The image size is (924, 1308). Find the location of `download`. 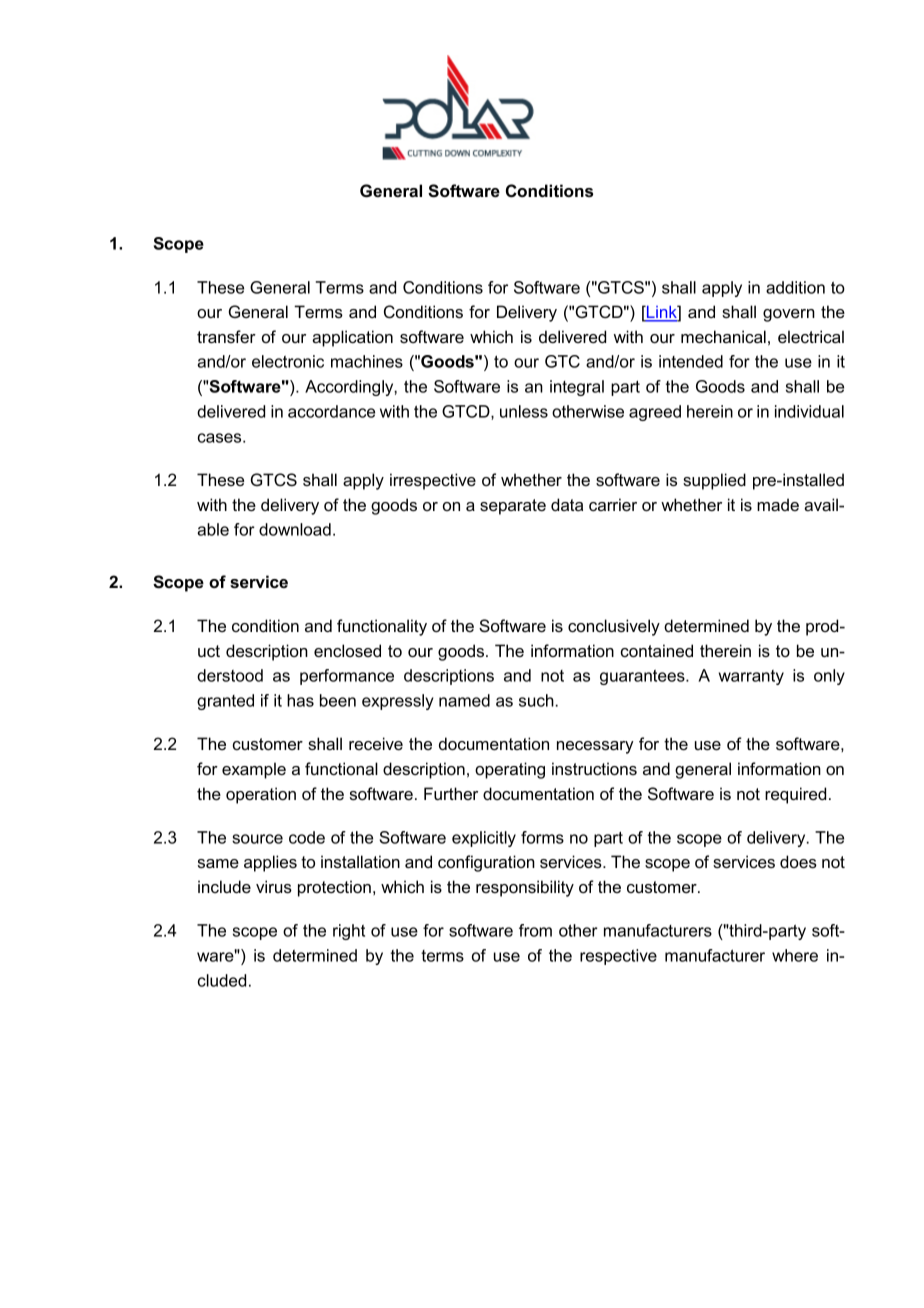

download is located at coordinates (295, 529).
